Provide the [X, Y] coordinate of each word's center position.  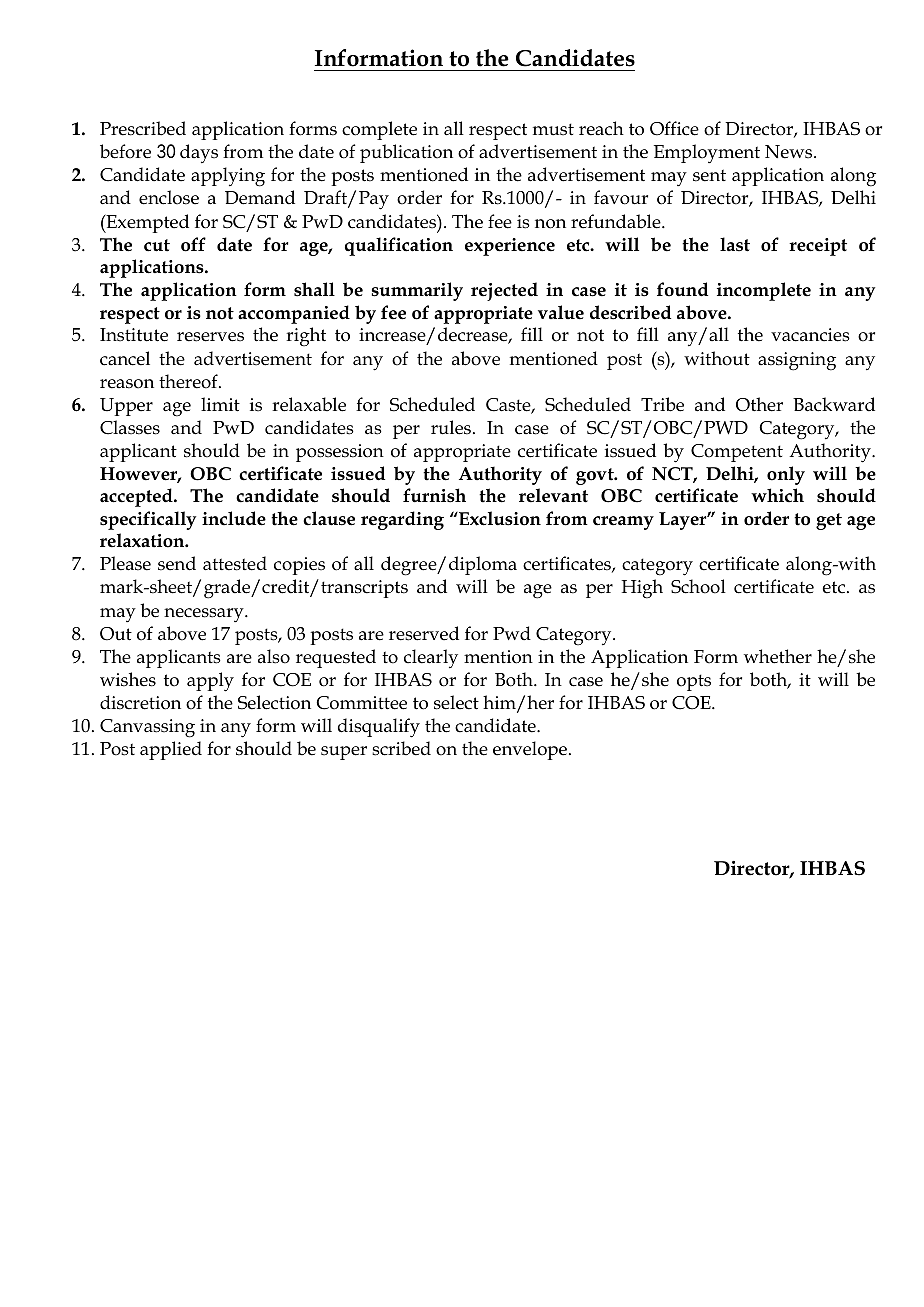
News [790, 152]
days [199, 154]
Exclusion [499, 518]
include [234, 518]
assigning [797, 361]
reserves [210, 337]
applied [171, 750]
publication [406, 153]
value [561, 312]
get [829, 521]
